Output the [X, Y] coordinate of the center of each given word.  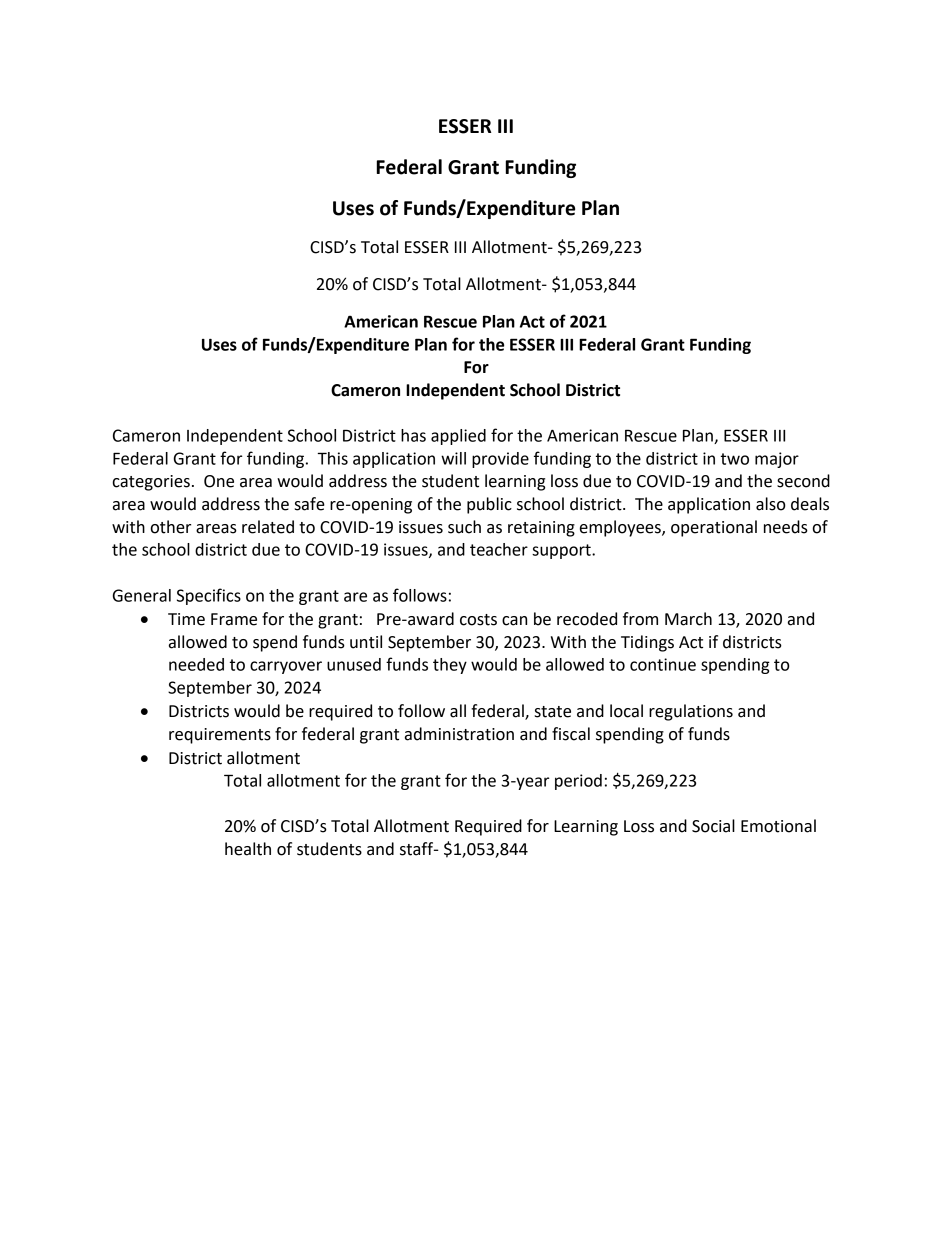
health [248, 849]
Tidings [647, 643]
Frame [234, 619]
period [578, 782]
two [735, 459]
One [219, 481]
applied [458, 437]
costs [478, 620]
